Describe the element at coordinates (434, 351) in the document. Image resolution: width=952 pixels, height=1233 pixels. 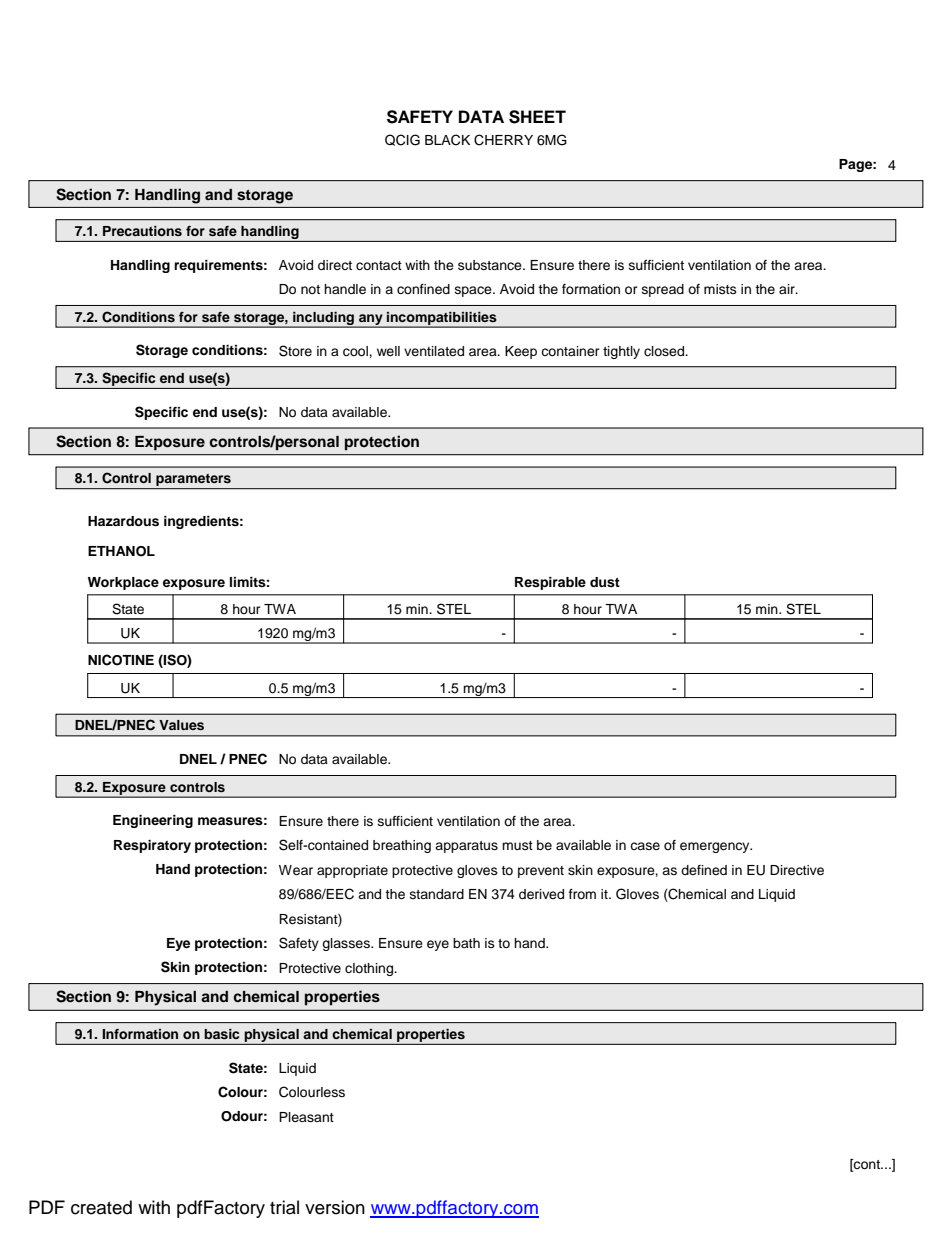
I see `ventilated` at that location.
